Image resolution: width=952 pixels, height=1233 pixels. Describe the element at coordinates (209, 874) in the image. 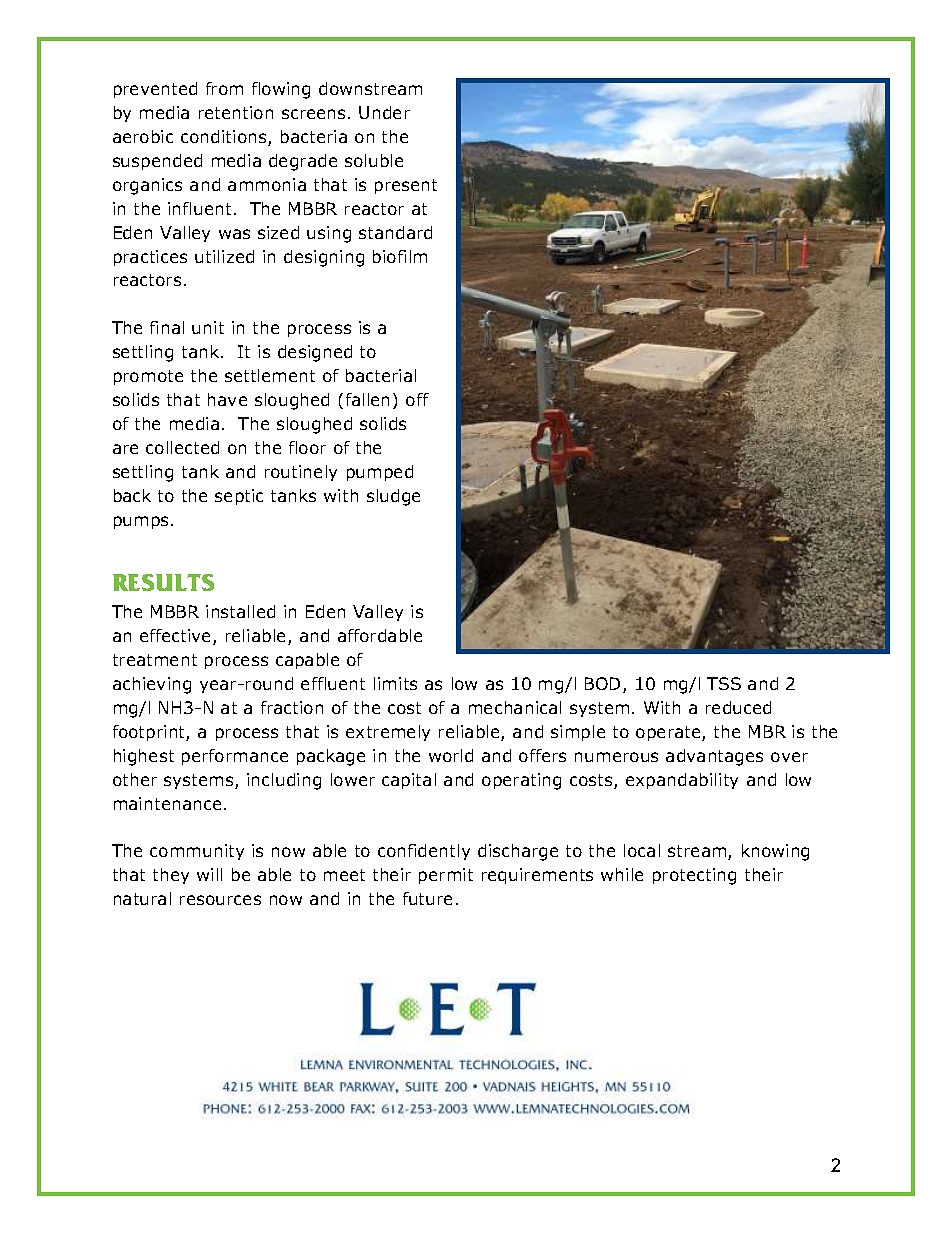

I see `will` at that location.
